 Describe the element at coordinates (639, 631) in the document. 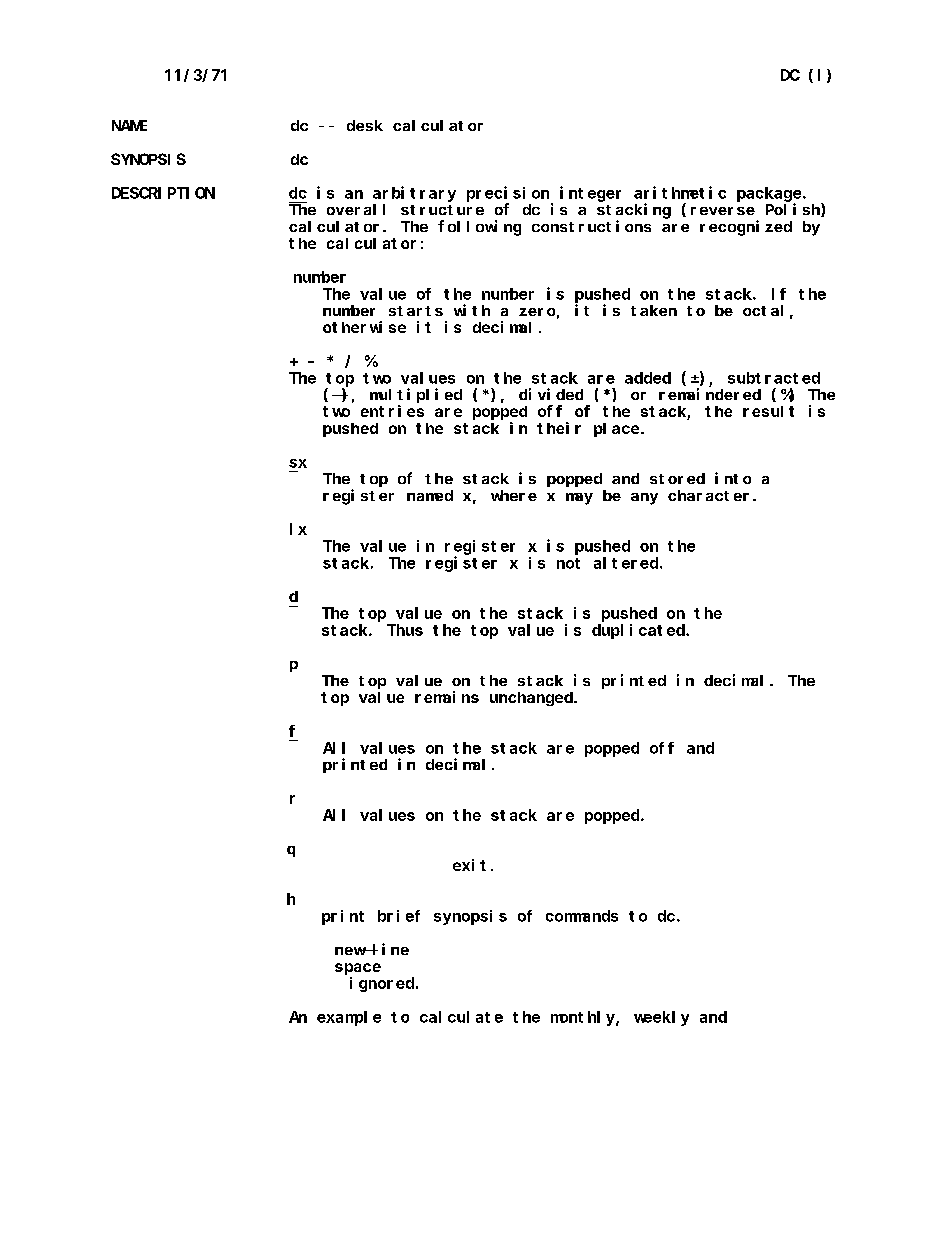

I see `duplicated` at that location.
